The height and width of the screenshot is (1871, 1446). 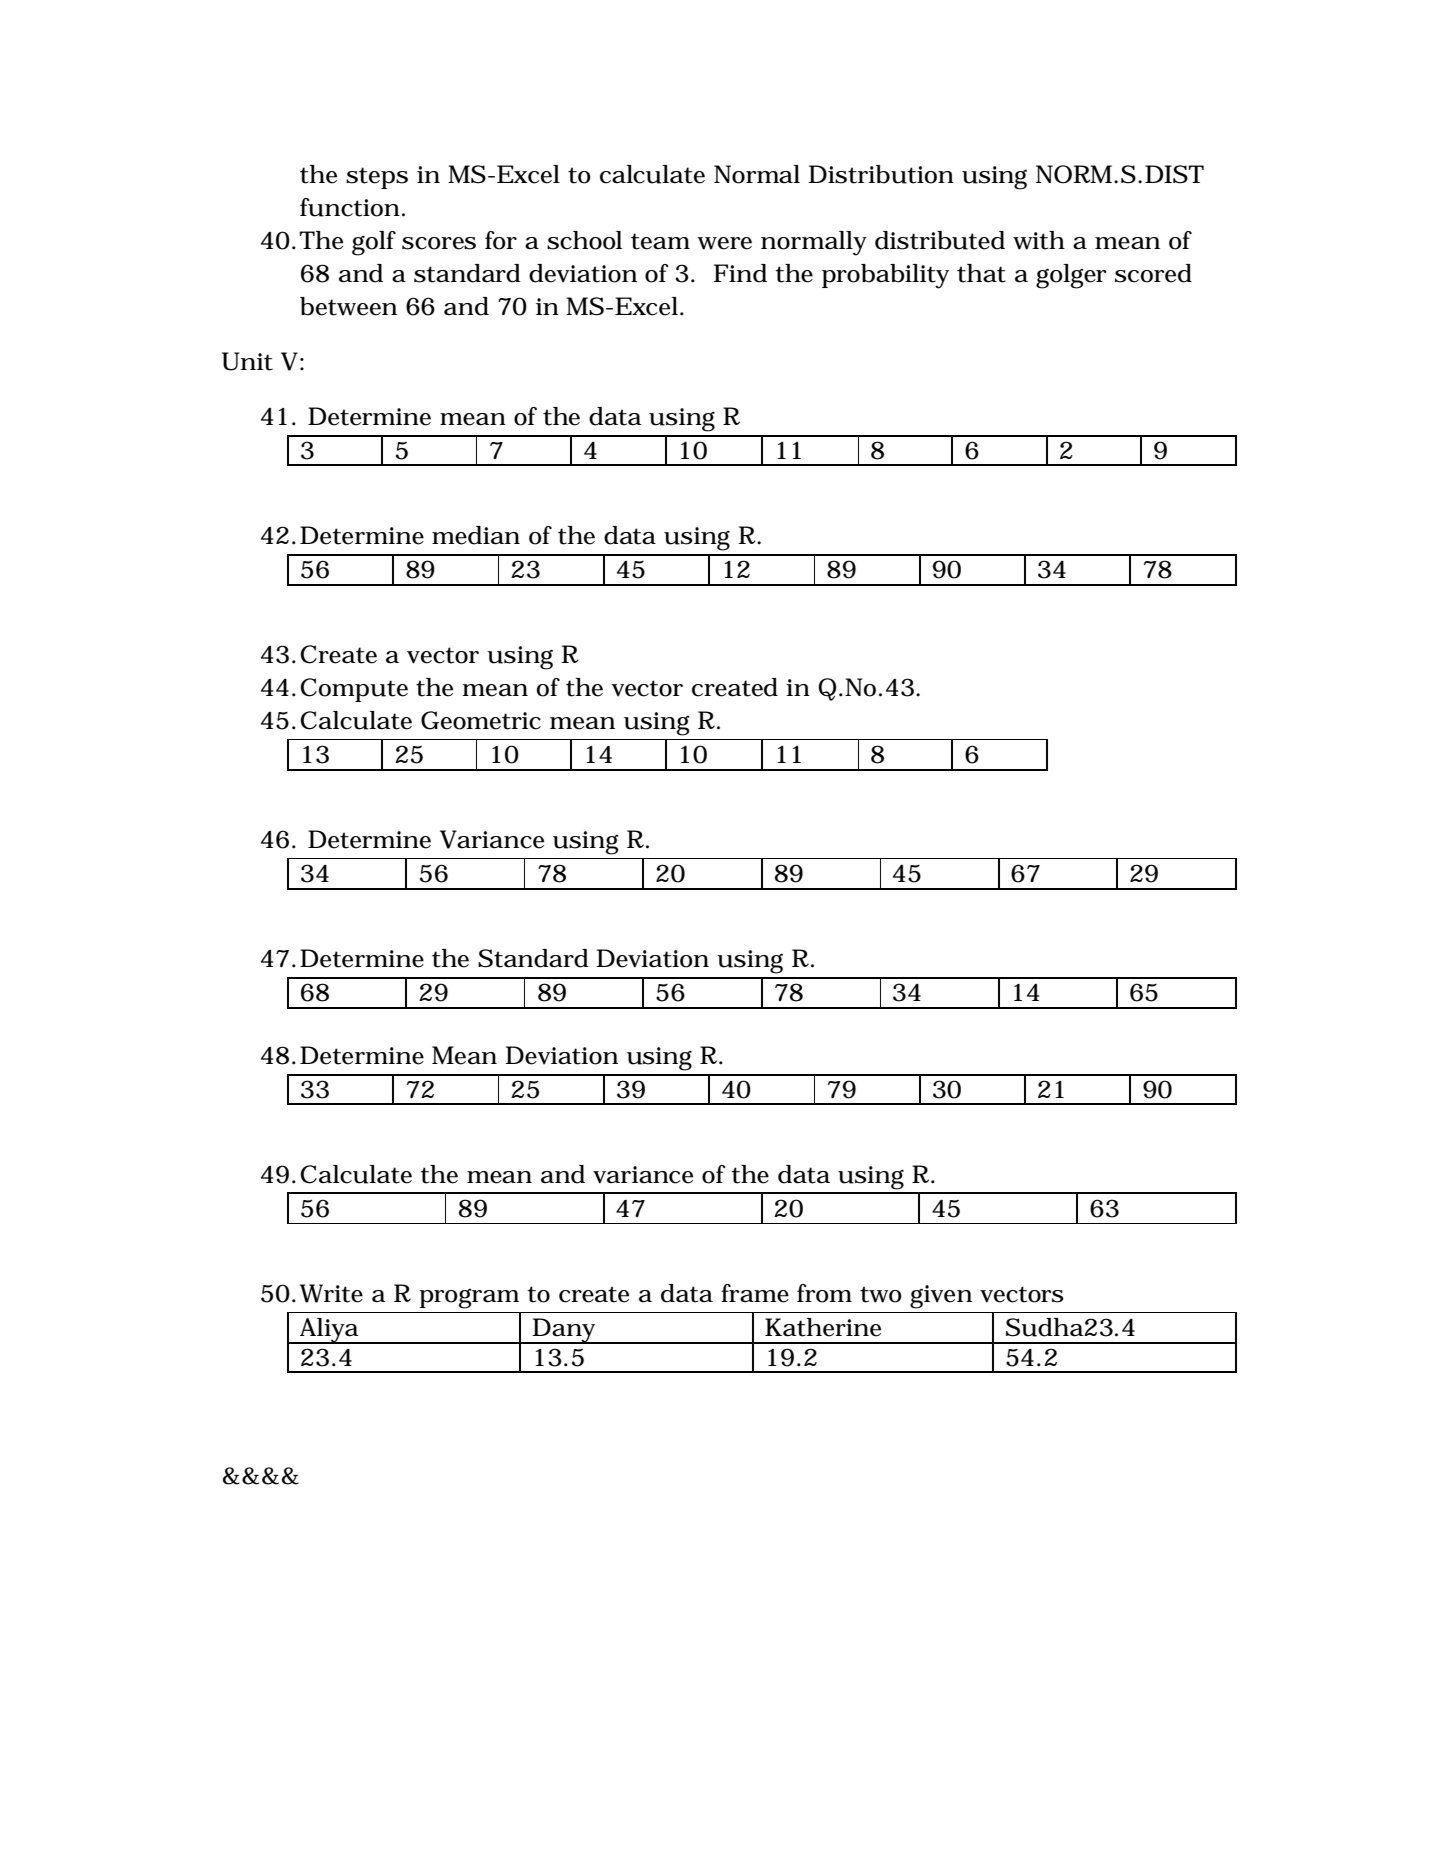 What do you see at coordinates (724, 243) in the screenshot?
I see `were` at bounding box center [724, 243].
